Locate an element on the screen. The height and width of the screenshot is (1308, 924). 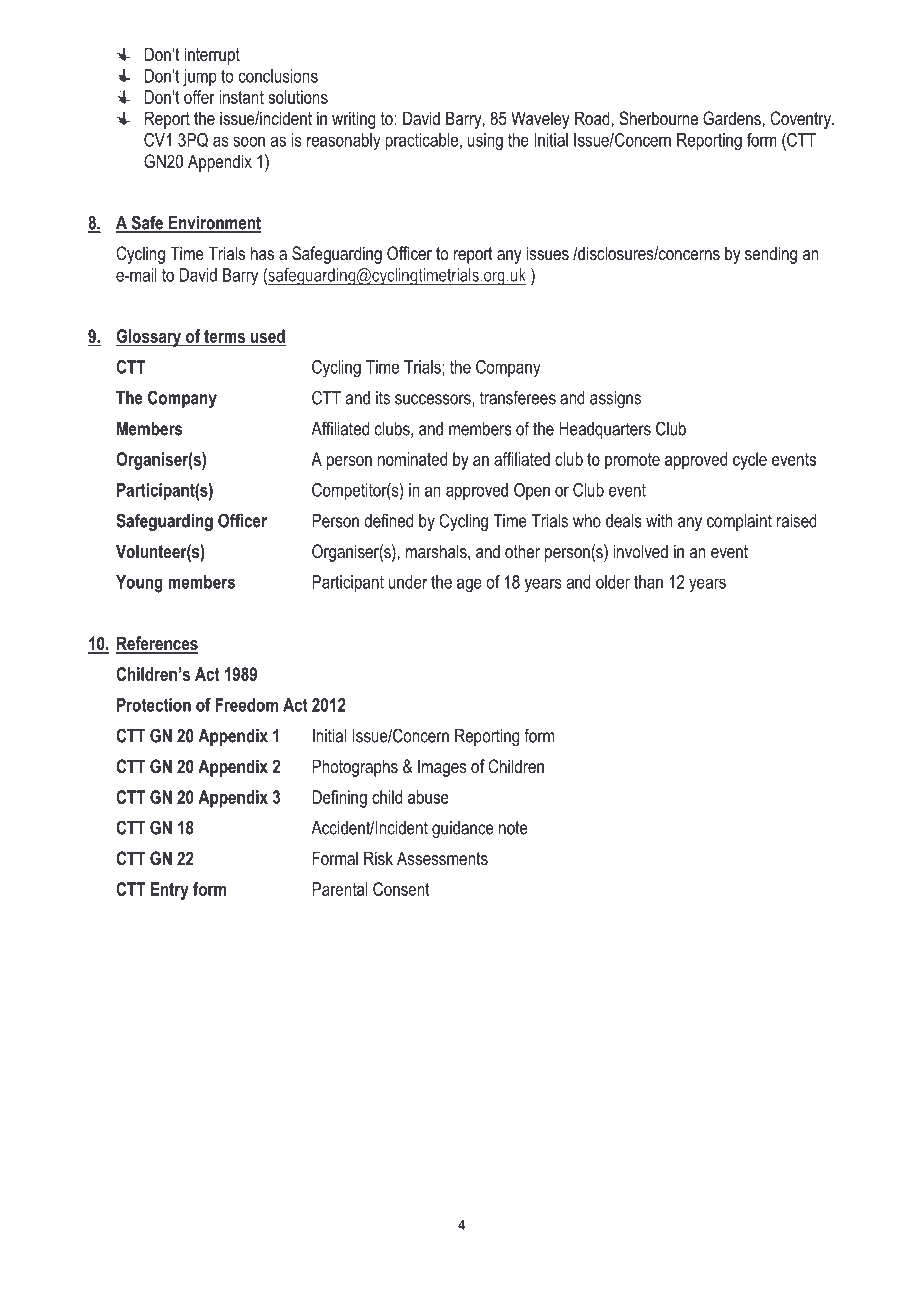
nominated is located at coordinates (412, 459).
